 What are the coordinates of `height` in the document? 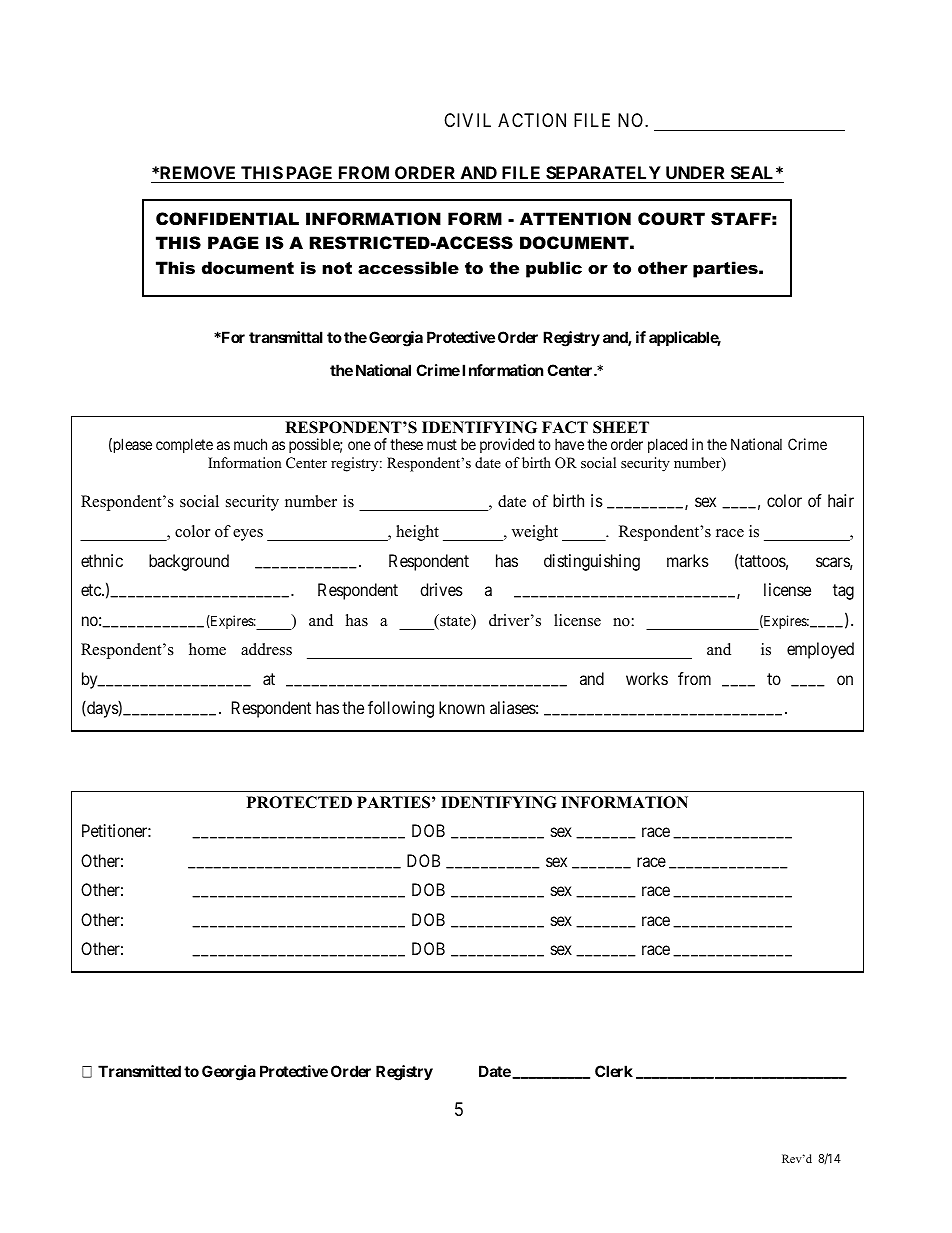 It's located at (417, 533).
